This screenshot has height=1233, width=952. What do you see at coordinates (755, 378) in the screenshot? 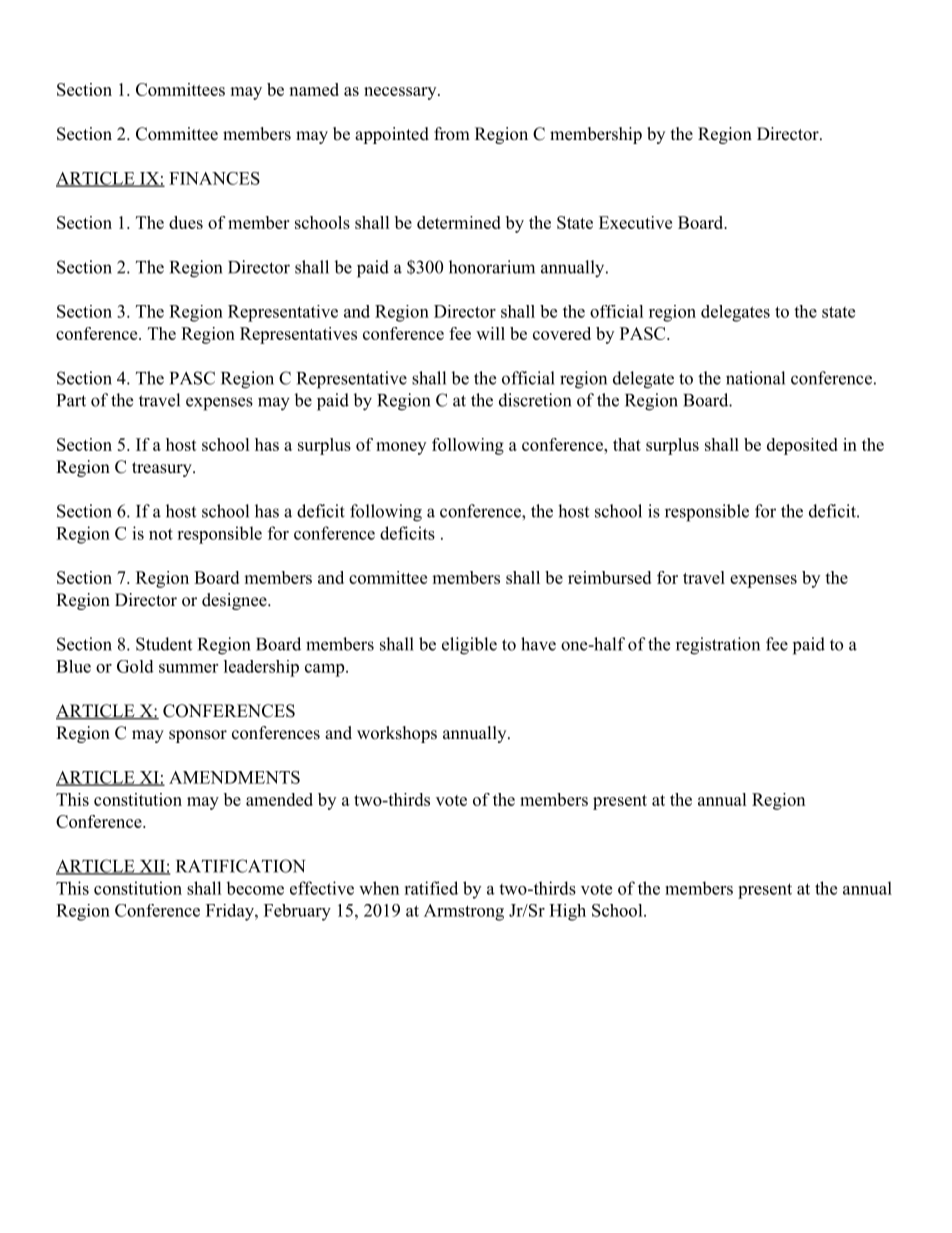
I see `national` at bounding box center [755, 378].
